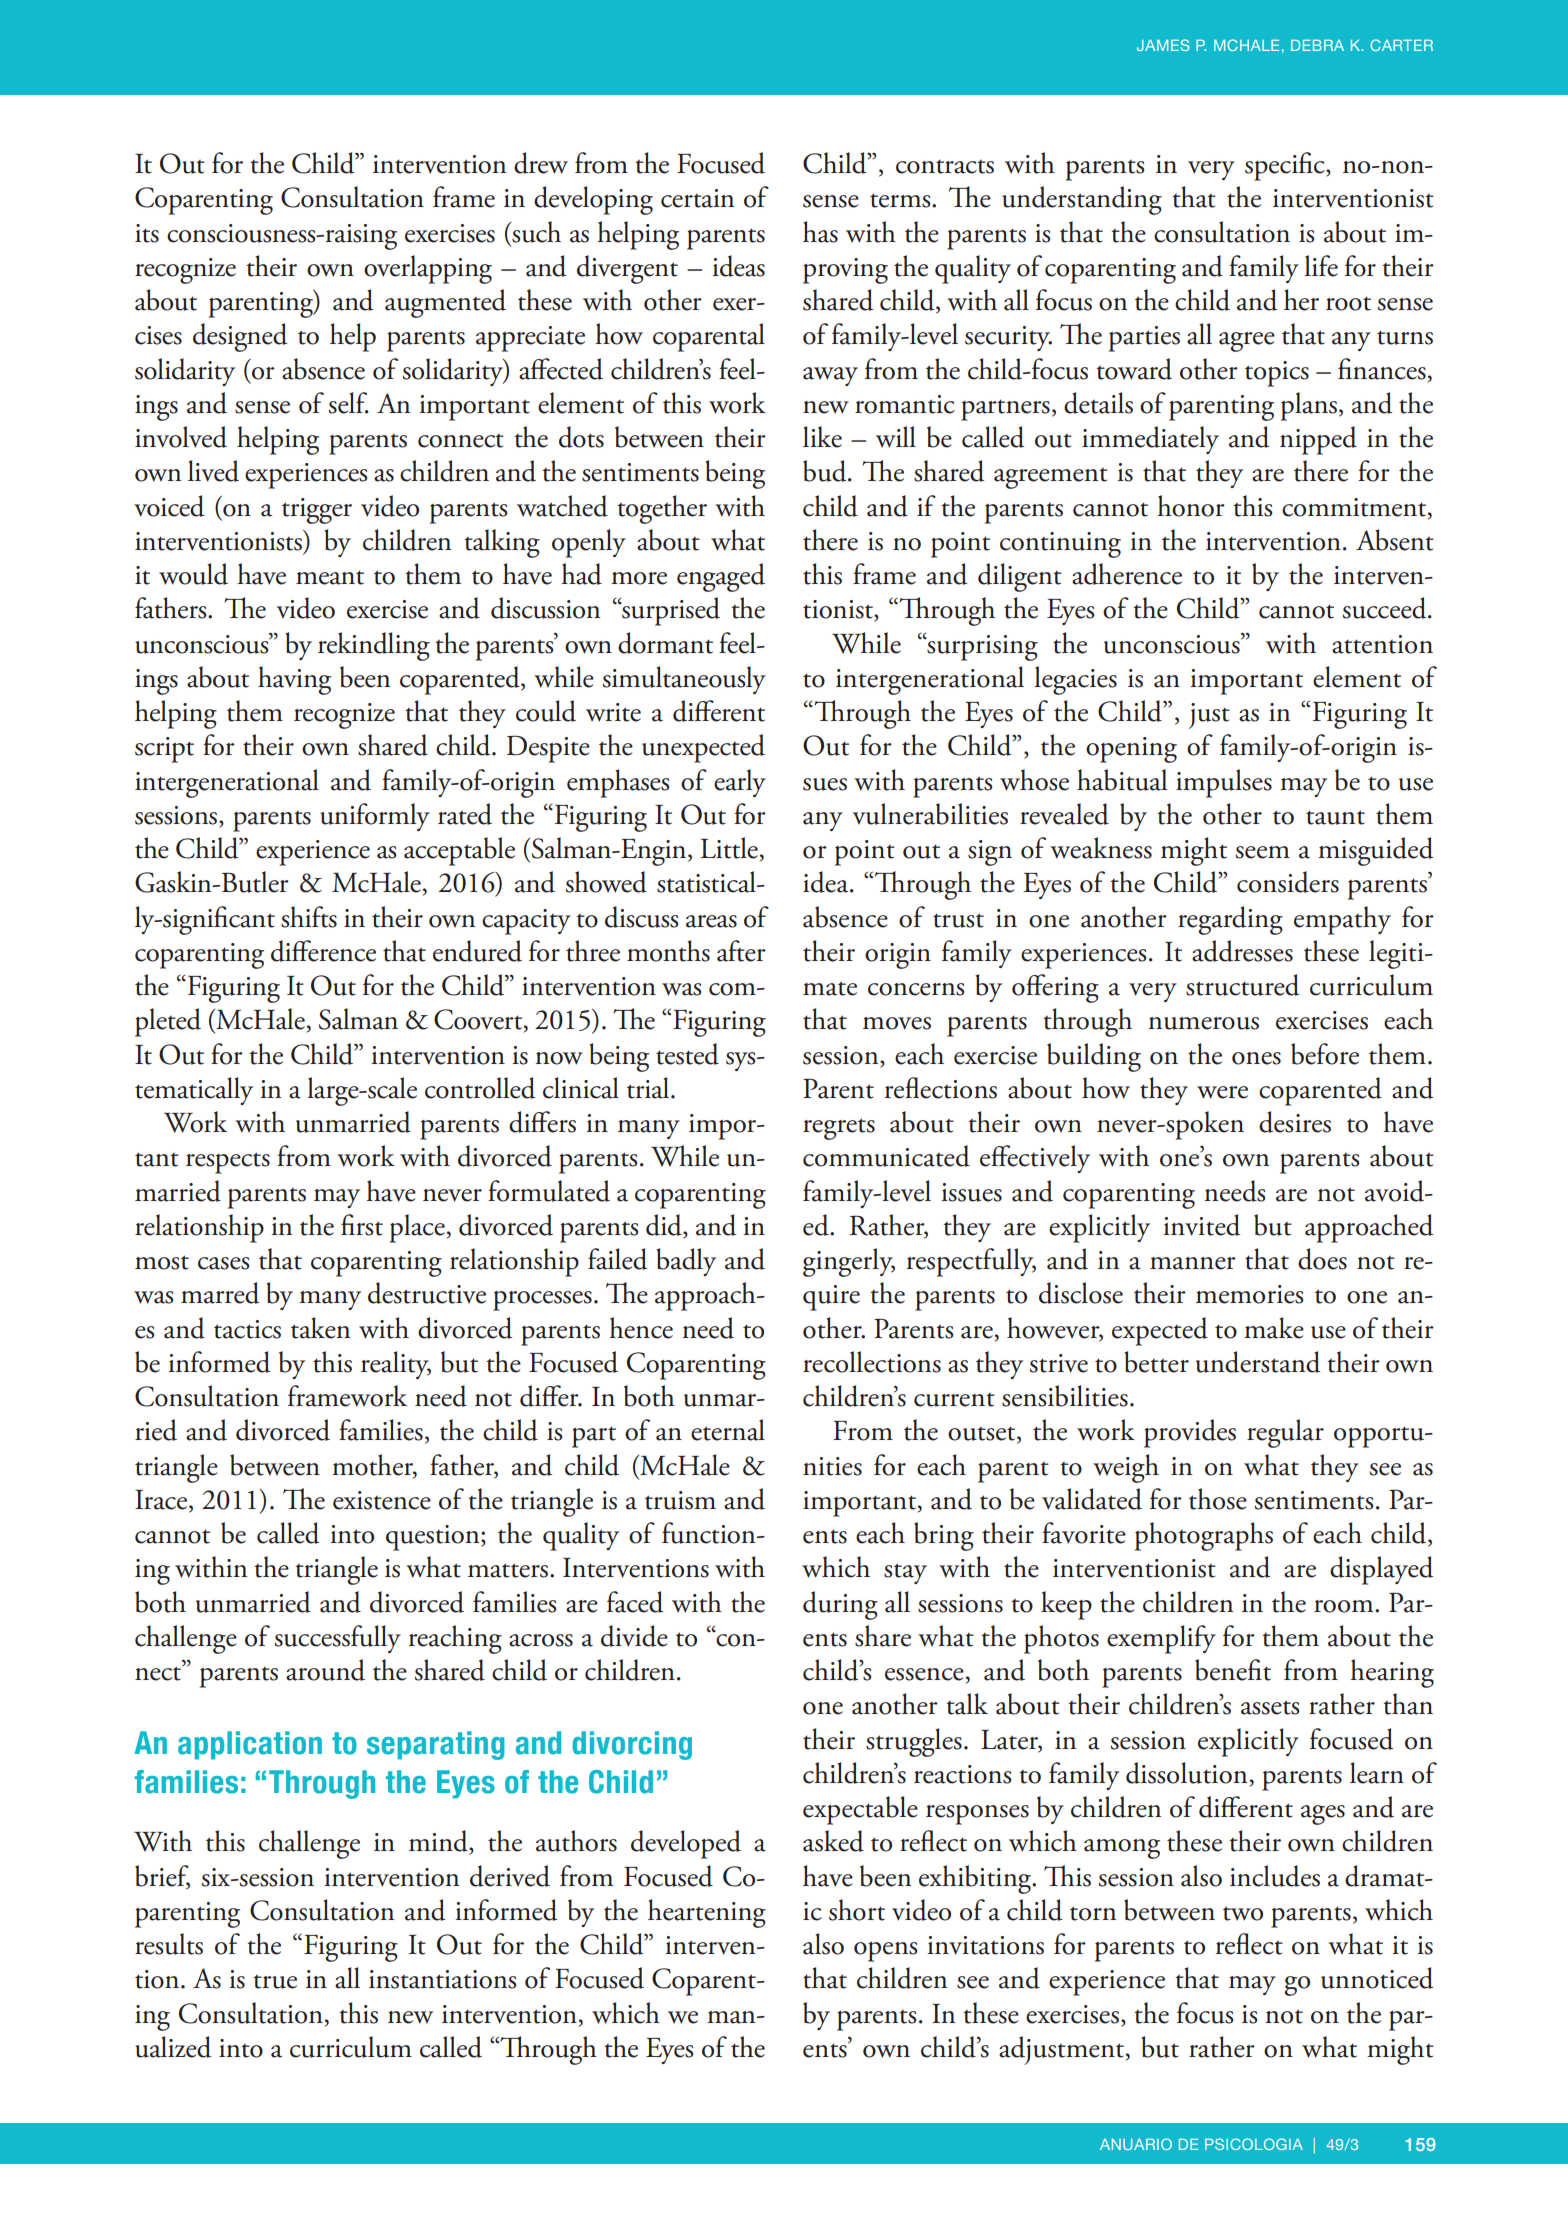  Describe the element at coordinates (728, 1430) in the page. I see `eternal` at that location.
